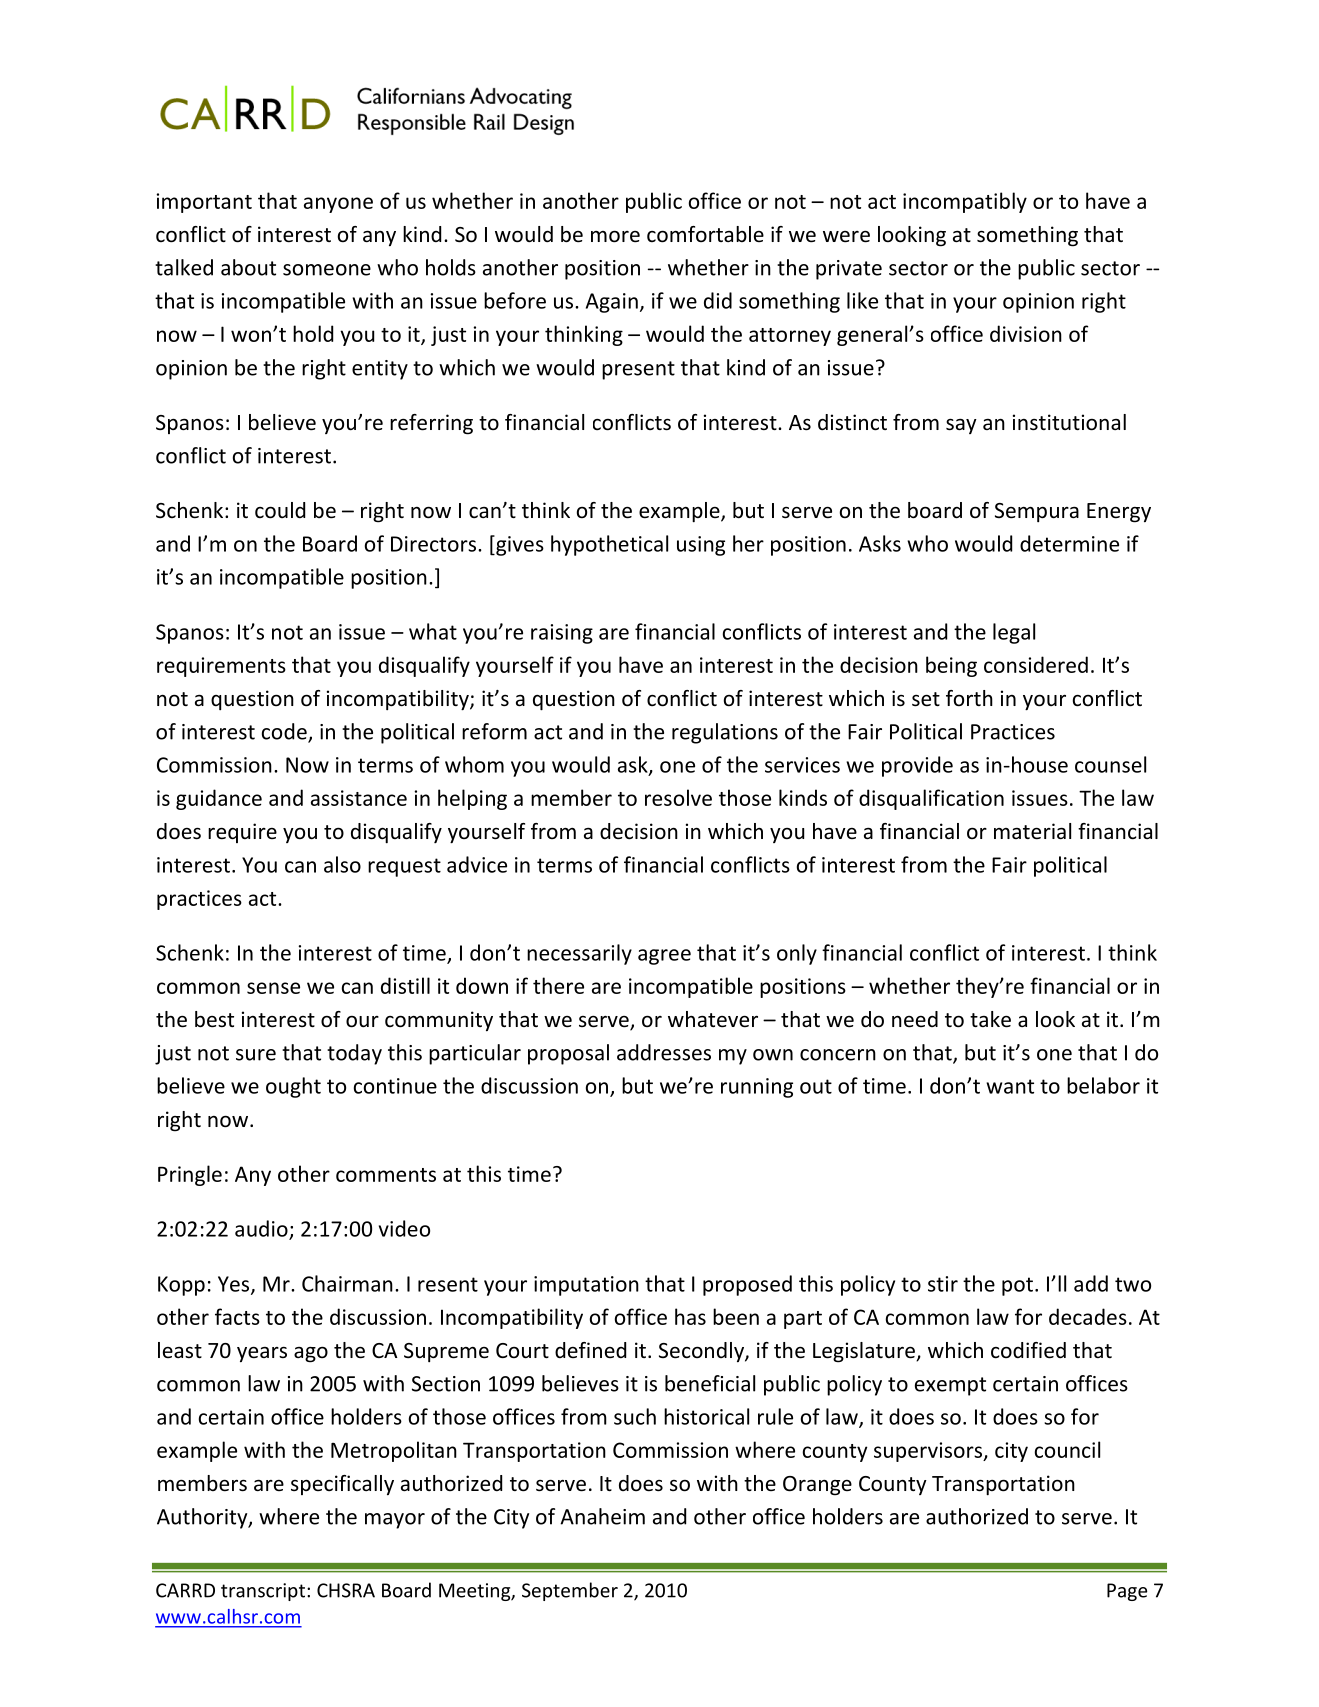 The width and height of the document is (1319, 1707). What do you see at coordinates (664, 957) in the document?
I see `agree` at bounding box center [664, 957].
